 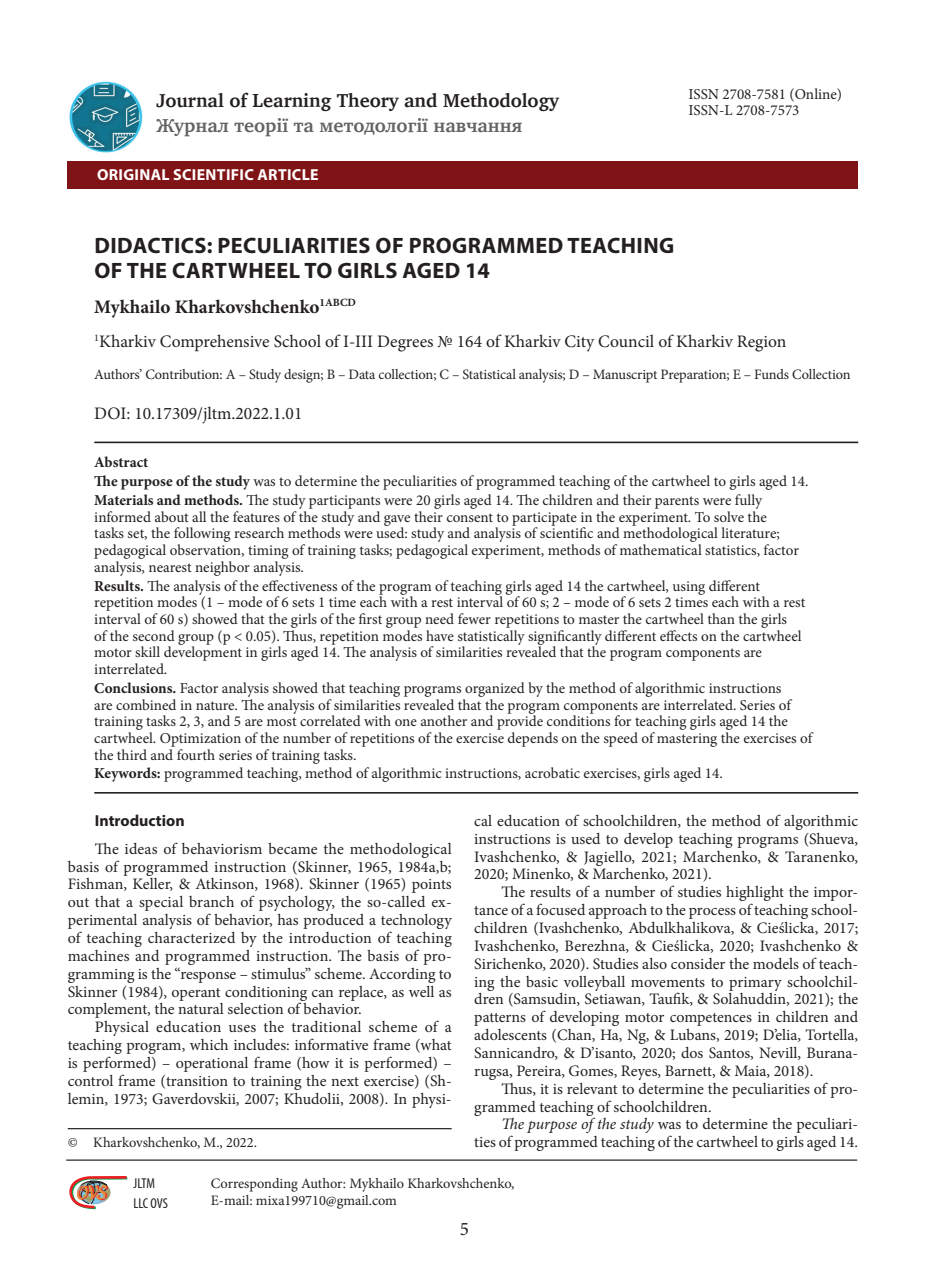 I want to click on Council, so click(x=626, y=341).
